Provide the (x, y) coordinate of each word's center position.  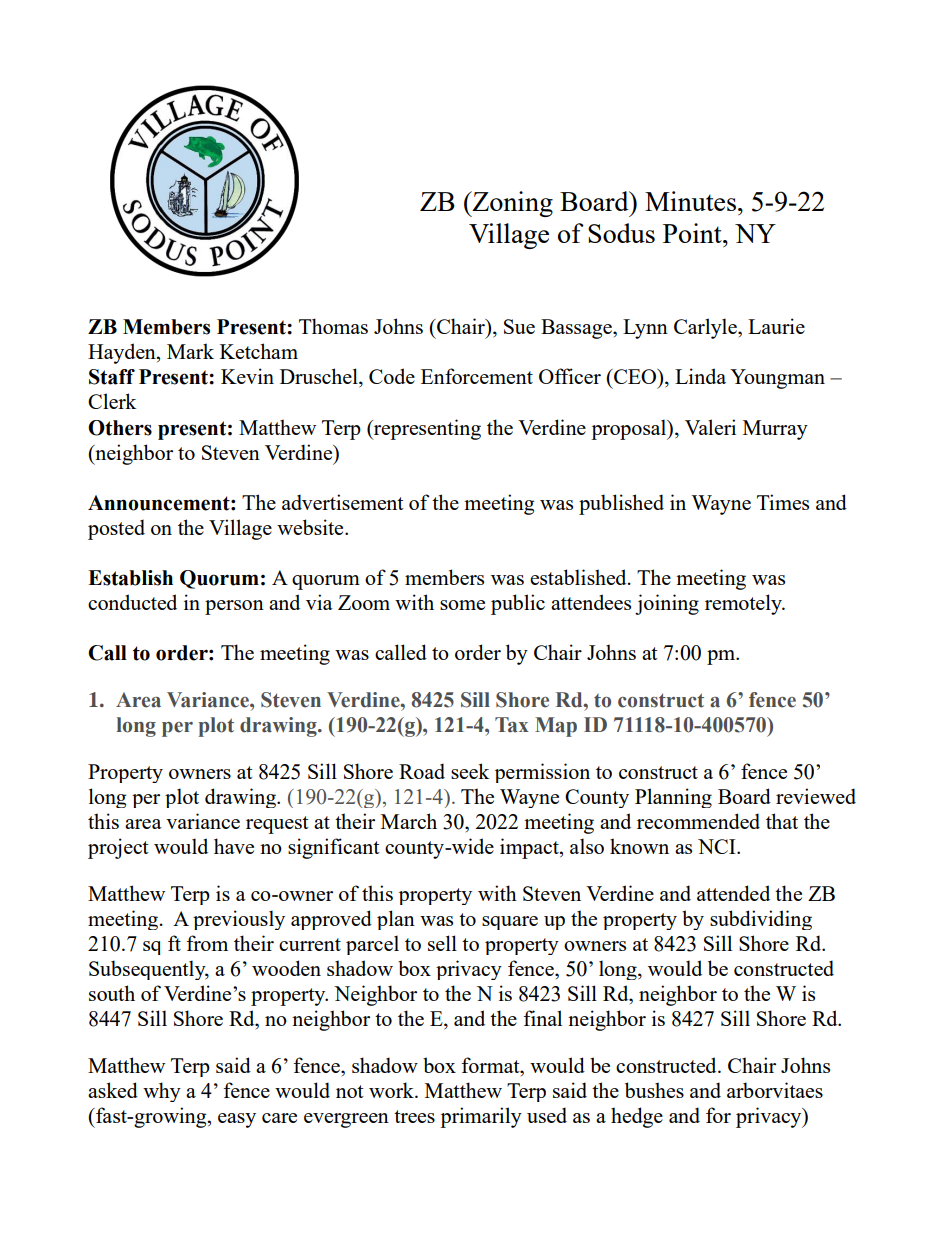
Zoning (511, 204)
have (234, 846)
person (234, 607)
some (462, 605)
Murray (775, 430)
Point (693, 233)
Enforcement (477, 376)
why (162, 1092)
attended (733, 893)
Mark (190, 351)
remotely (744, 604)
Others (120, 428)
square (510, 923)
